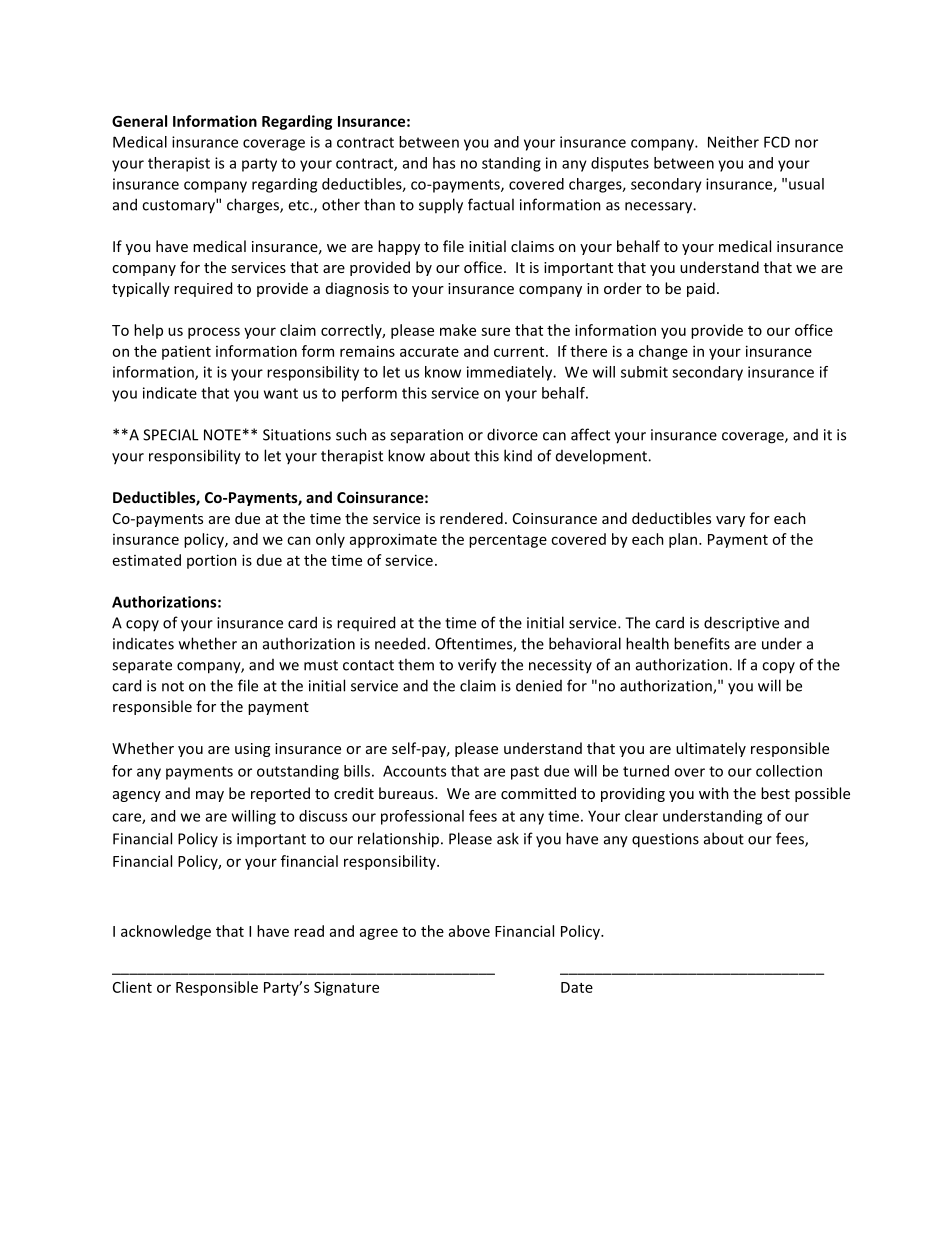 Image resolution: width=952 pixels, height=1233 pixels. What do you see at coordinates (469, 931) in the screenshot?
I see `above` at bounding box center [469, 931].
